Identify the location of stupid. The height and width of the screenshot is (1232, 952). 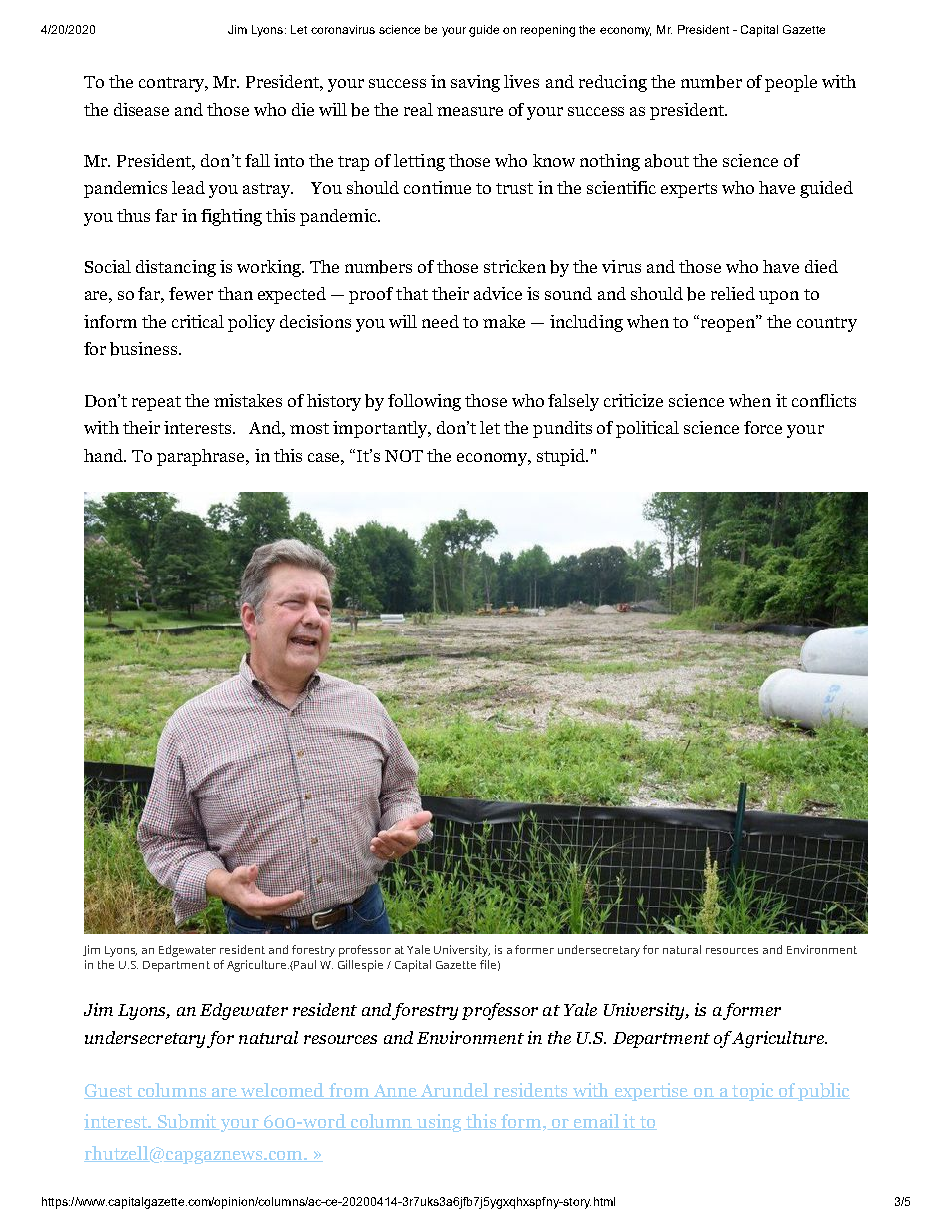
(562, 457).
